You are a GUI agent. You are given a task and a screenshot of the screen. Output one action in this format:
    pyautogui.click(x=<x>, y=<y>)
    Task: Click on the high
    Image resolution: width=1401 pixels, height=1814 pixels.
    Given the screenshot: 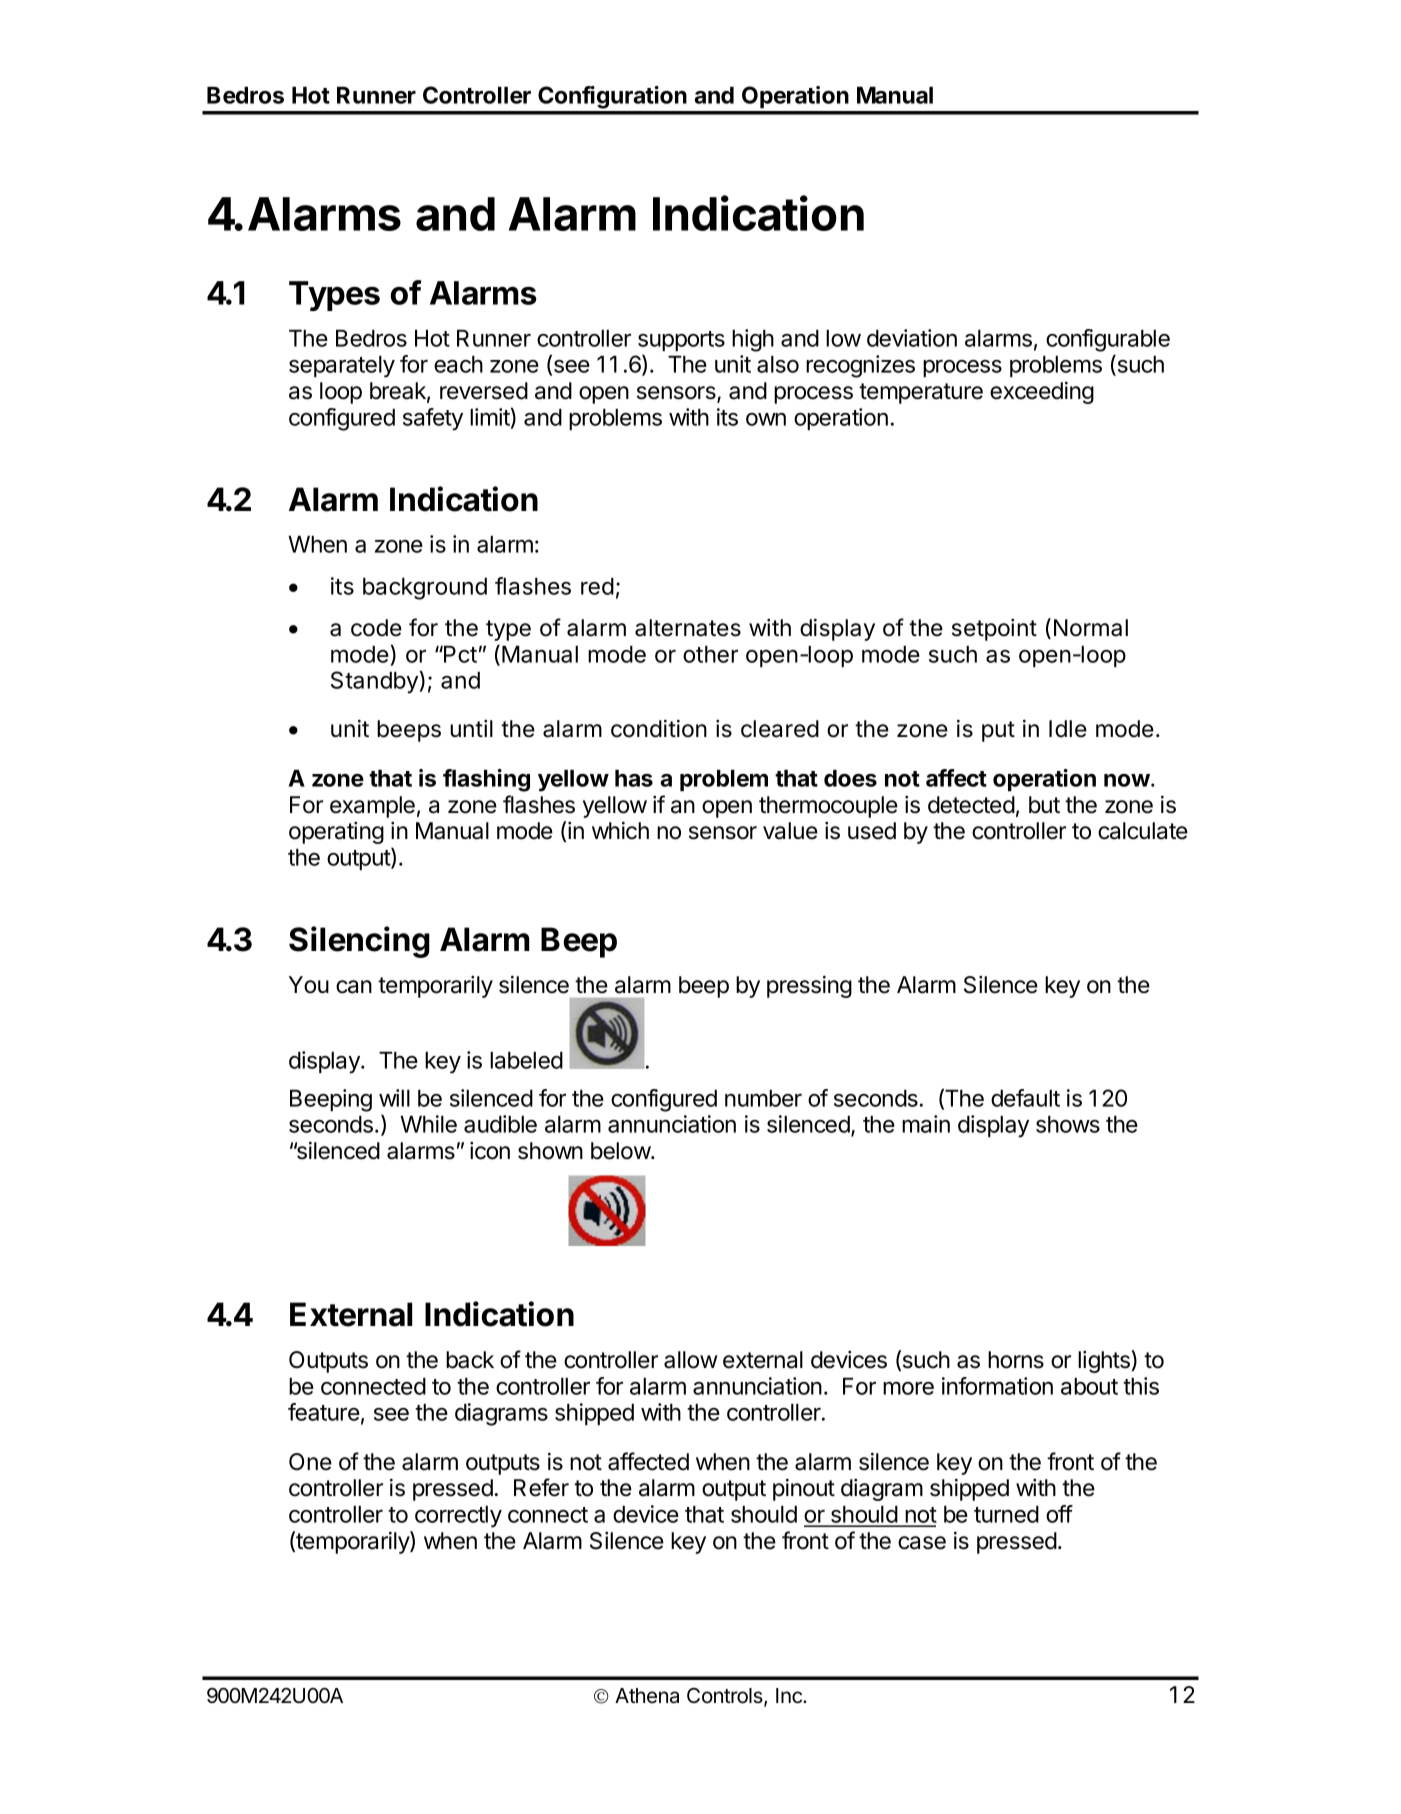 What is the action you would take?
    pyautogui.click(x=753, y=340)
